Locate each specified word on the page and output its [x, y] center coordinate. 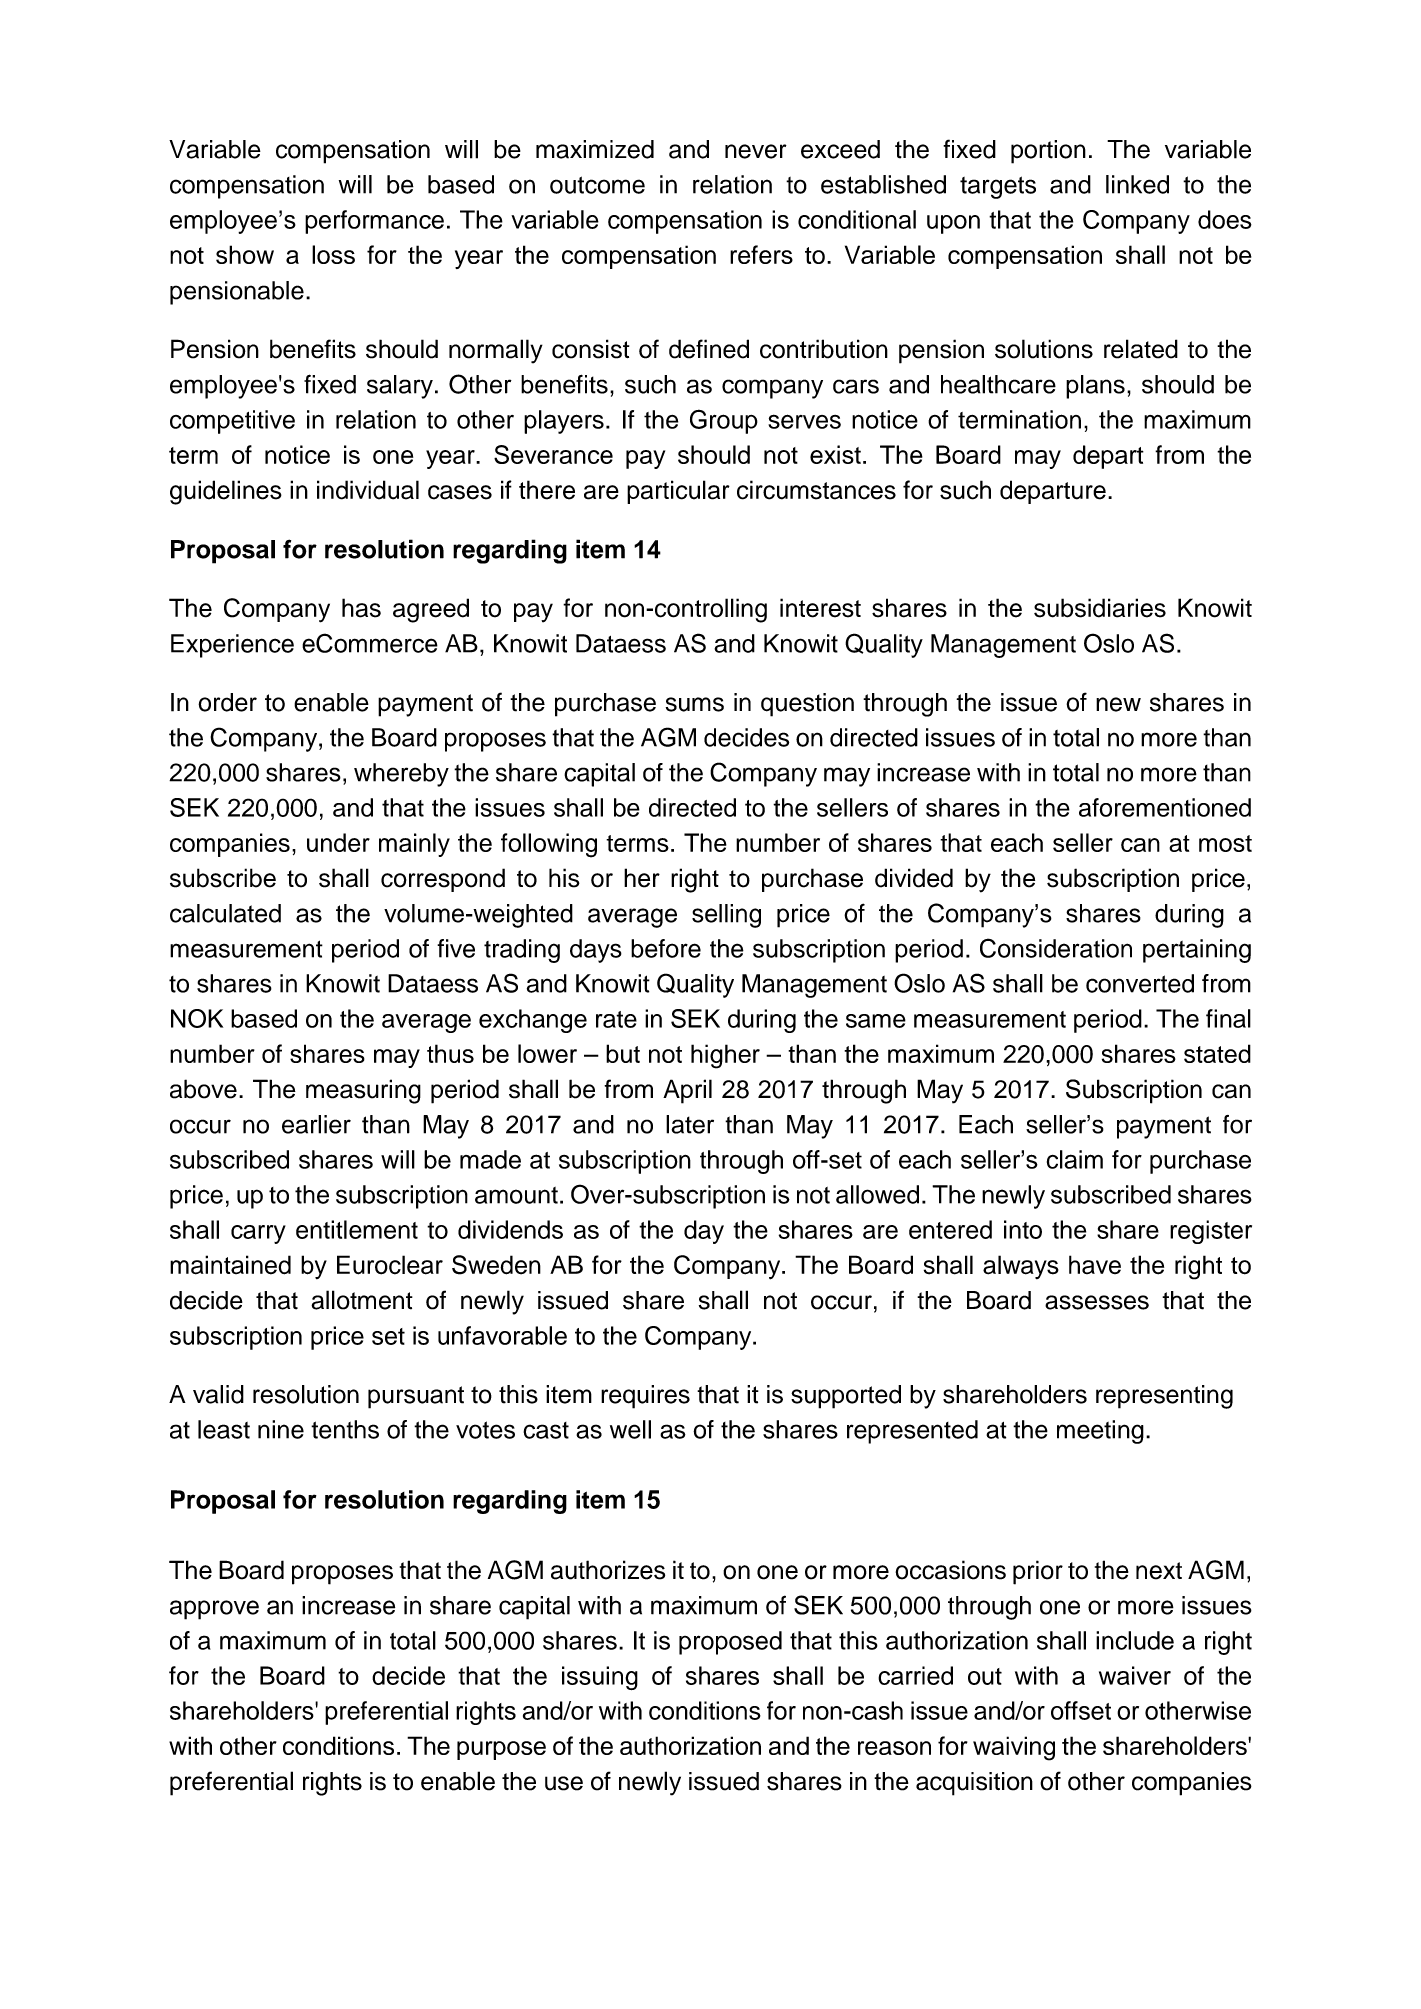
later [690, 1124]
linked [1137, 184]
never [756, 151]
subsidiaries [1100, 608]
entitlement [357, 1229]
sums [695, 704]
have [1095, 1264]
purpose [501, 1750]
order [227, 702]
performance [374, 222]
